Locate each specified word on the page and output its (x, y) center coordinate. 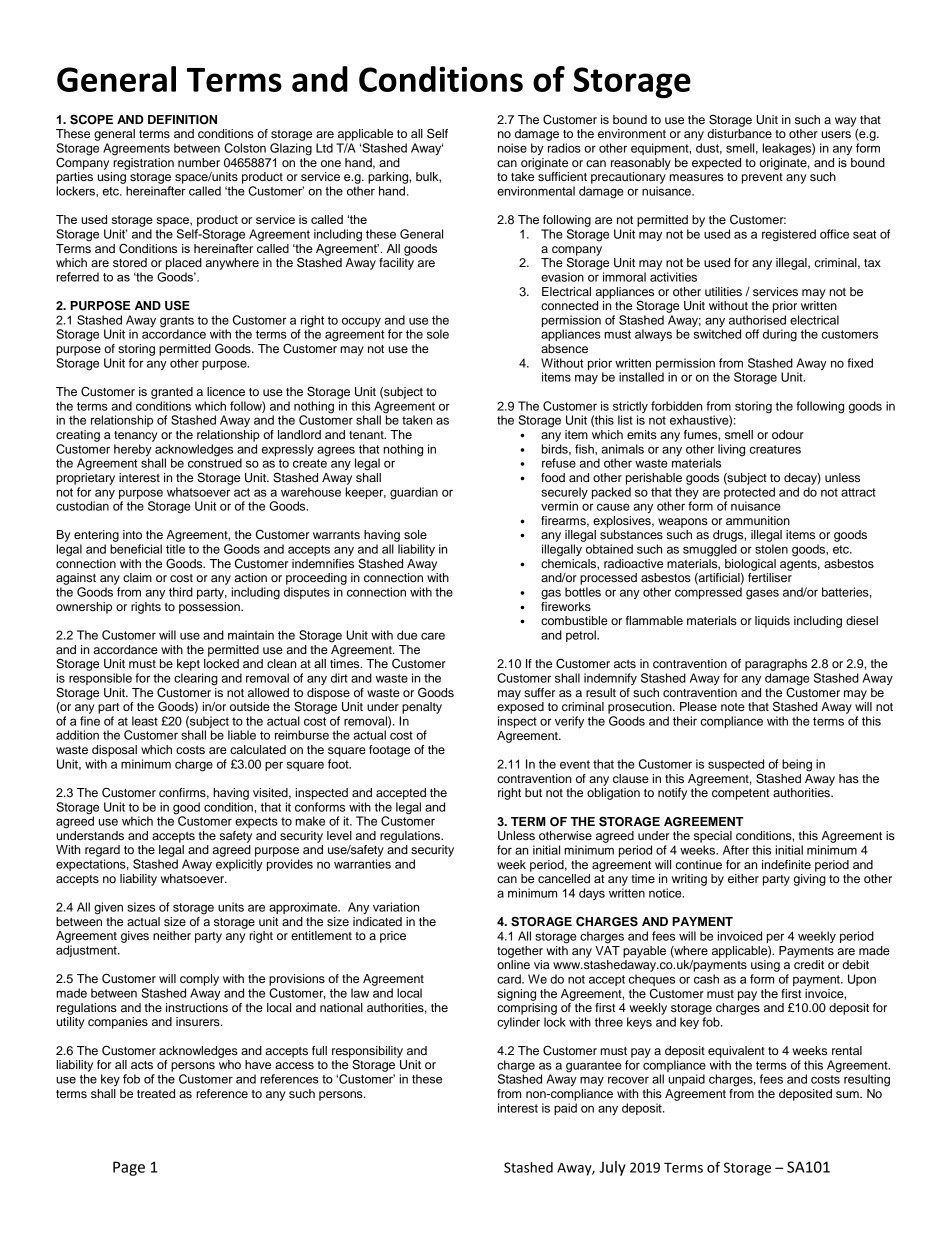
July (612, 1168)
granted (172, 393)
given (108, 908)
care (433, 636)
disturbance (739, 133)
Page (129, 1168)
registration (143, 162)
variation (396, 907)
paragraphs (776, 665)
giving (810, 880)
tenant (367, 435)
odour (788, 434)
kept (188, 665)
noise (512, 148)
